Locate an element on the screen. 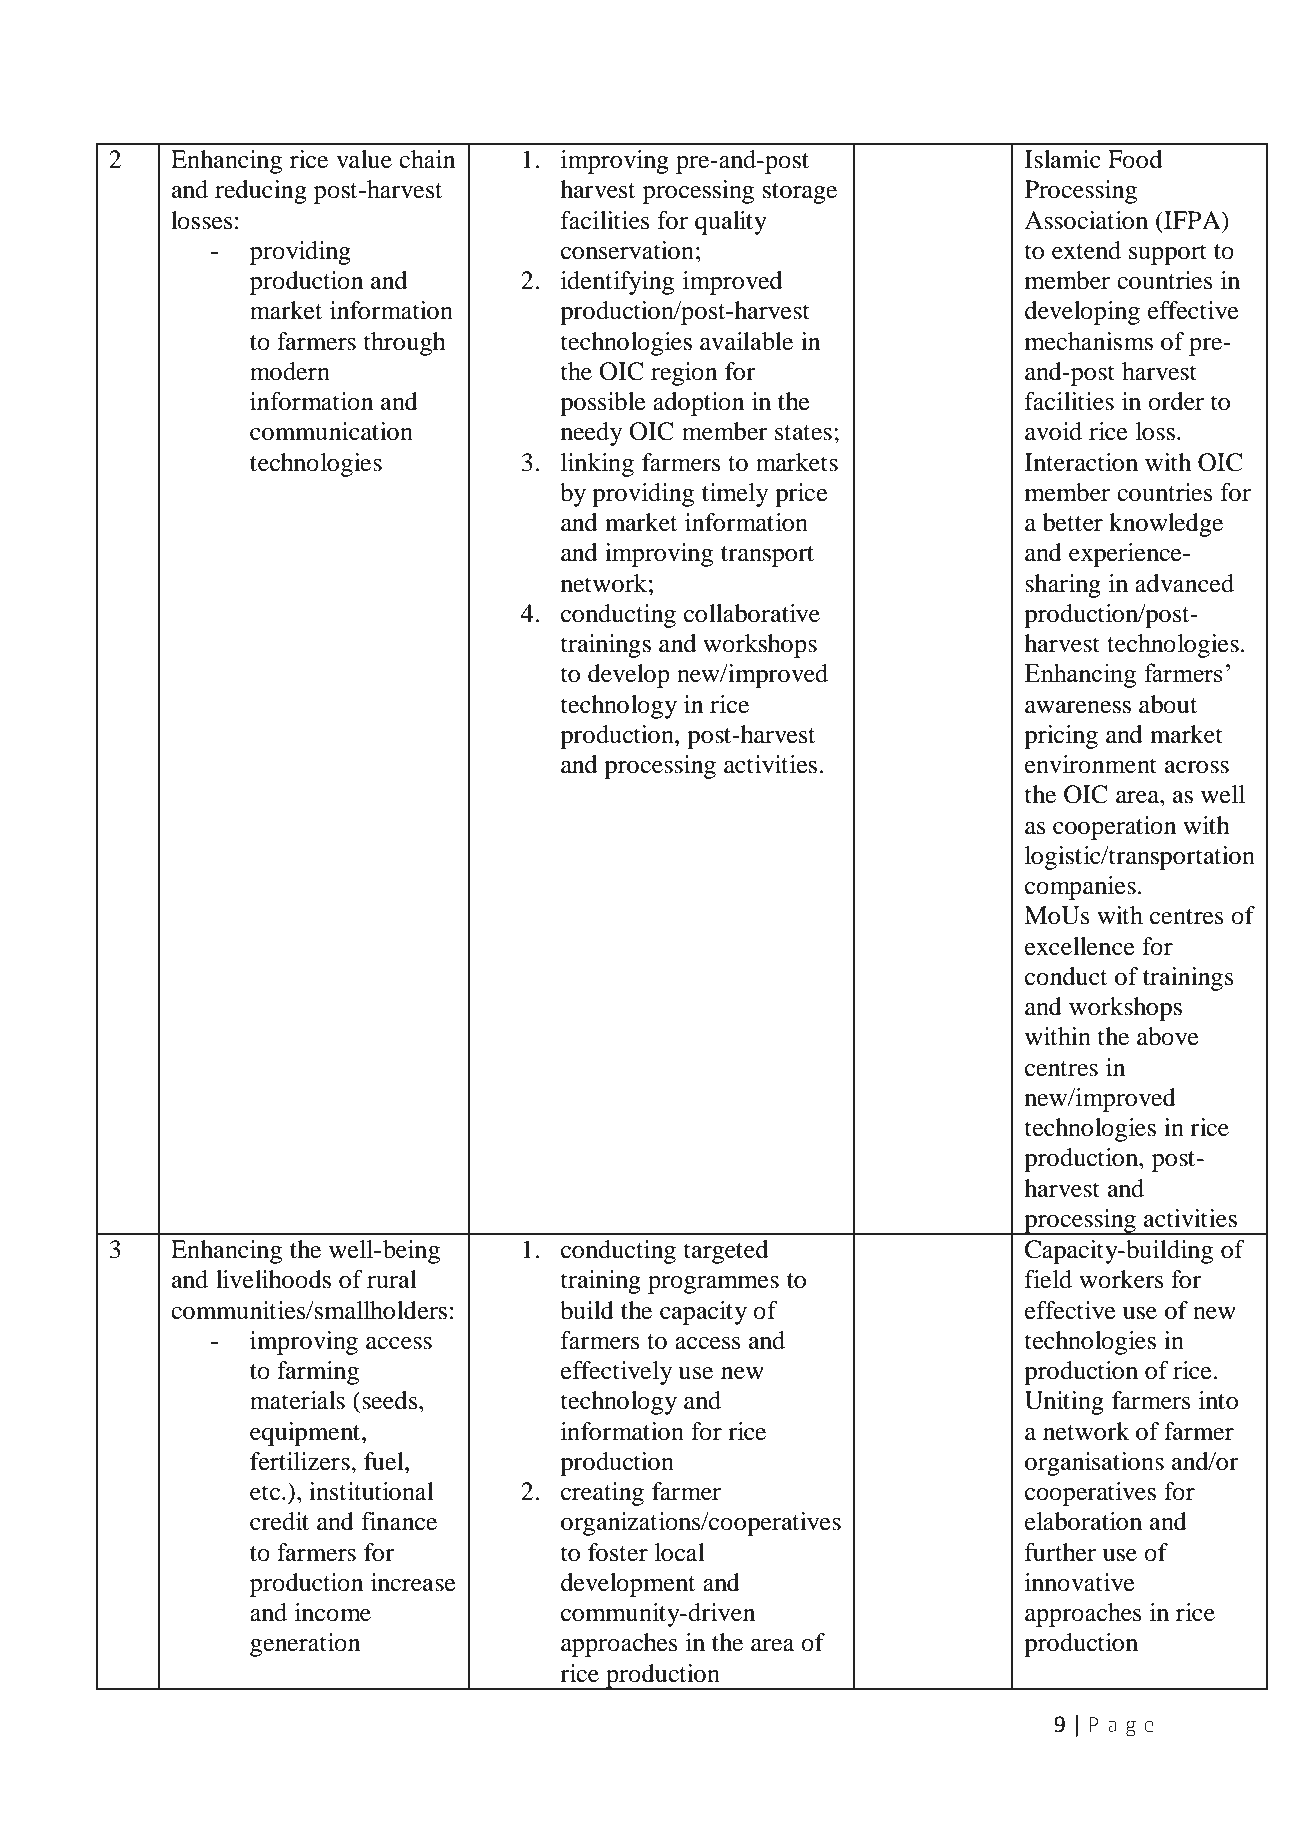 The height and width of the screenshot is (1845, 1305). workers is located at coordinates (1121, 1279).
